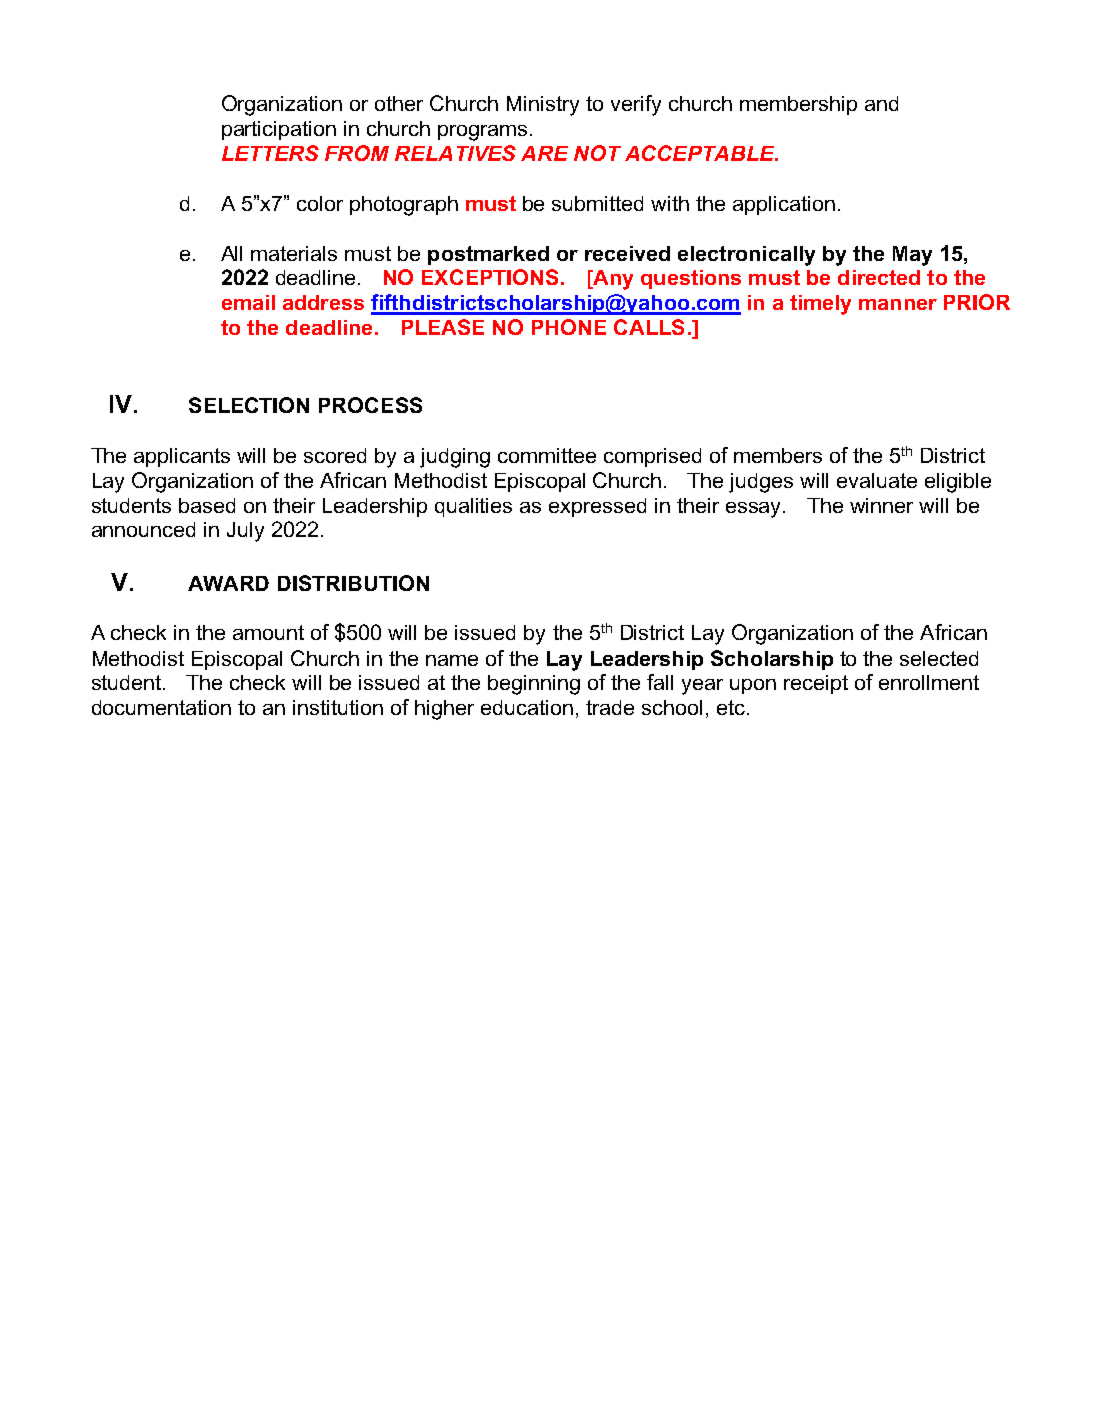 The width and height of the document is (1103, 1428). I want to click on winner, so click(881, 505).
